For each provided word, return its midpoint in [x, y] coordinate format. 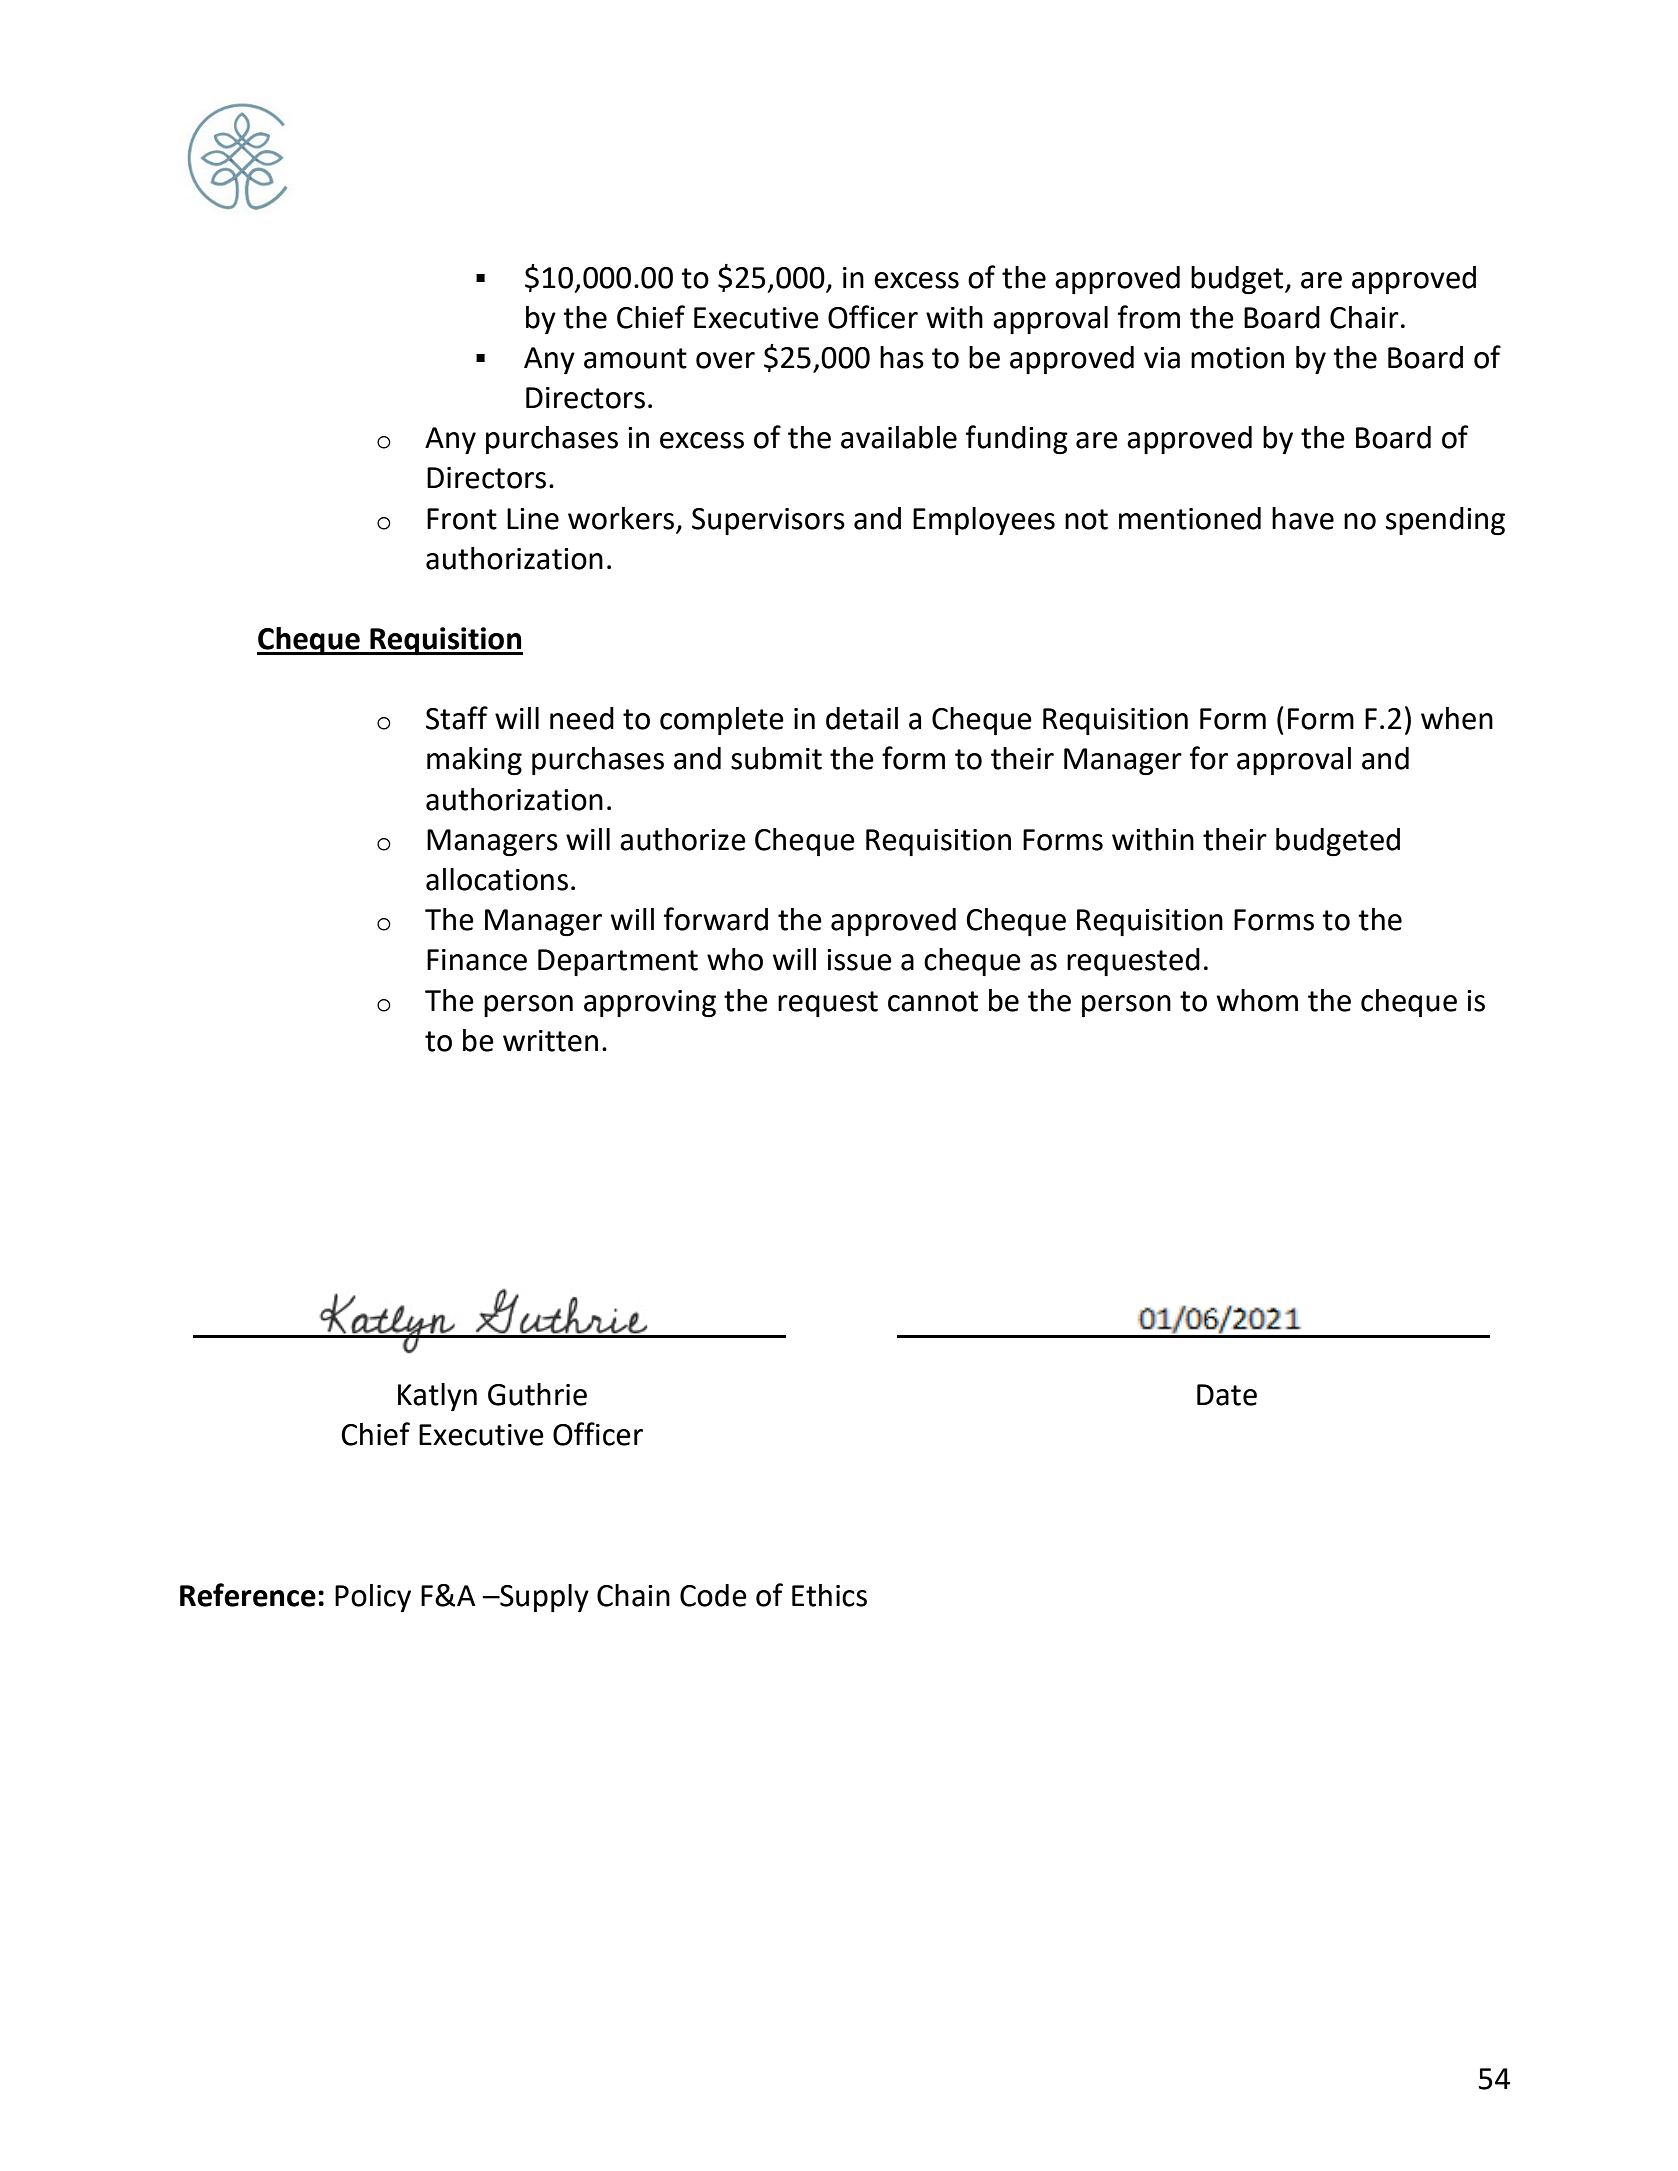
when [1457, 718]
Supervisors [768, 521]
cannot [933, 1001]
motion [1237, 358]
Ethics [829, 1595]
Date [1227, 1395]
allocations [497, 879]
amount [635, 358]
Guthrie [537, 1394]
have [1303, 518]
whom [1257, 1000]
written [550, 1041]
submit [776, 758]
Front [462, 519]
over [725, 360]
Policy [373, 1598]
